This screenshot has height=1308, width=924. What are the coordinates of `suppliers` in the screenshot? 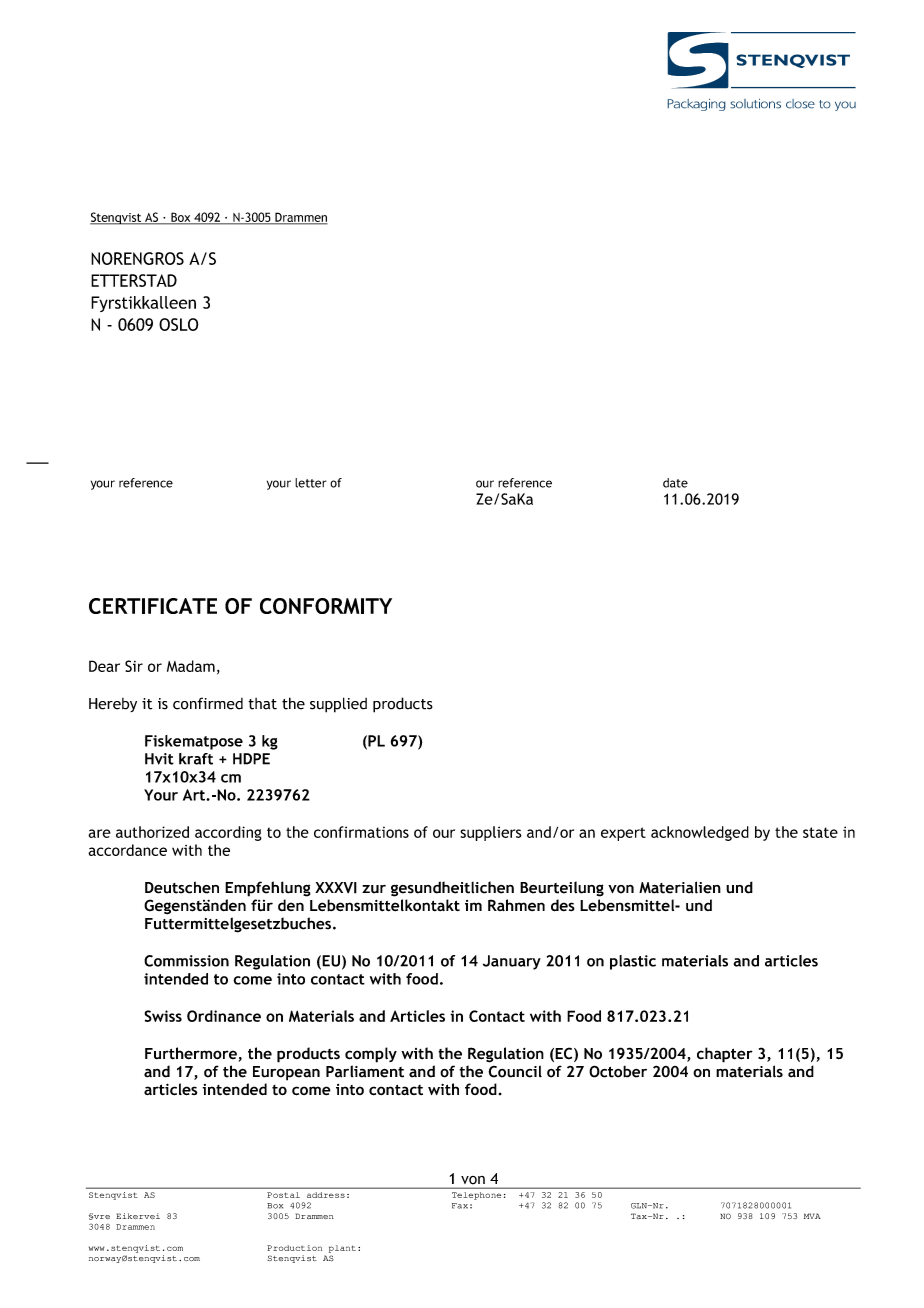 It's located at (491, 833).
